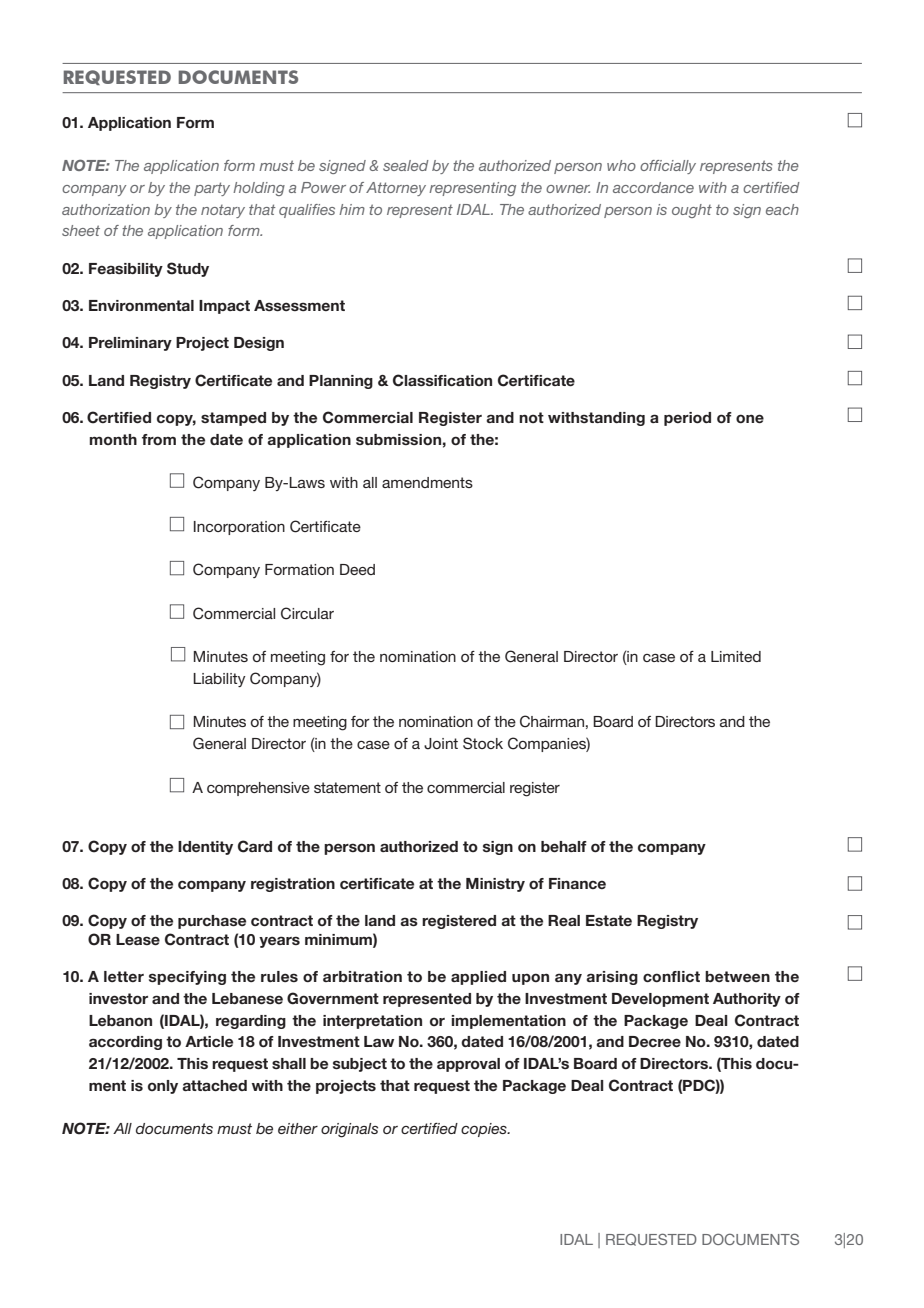 The height and width of the screenshot is (1308, 924). Describe the element at coordinates (441, 744) in the screenshot. I see `Joint` at that location.
